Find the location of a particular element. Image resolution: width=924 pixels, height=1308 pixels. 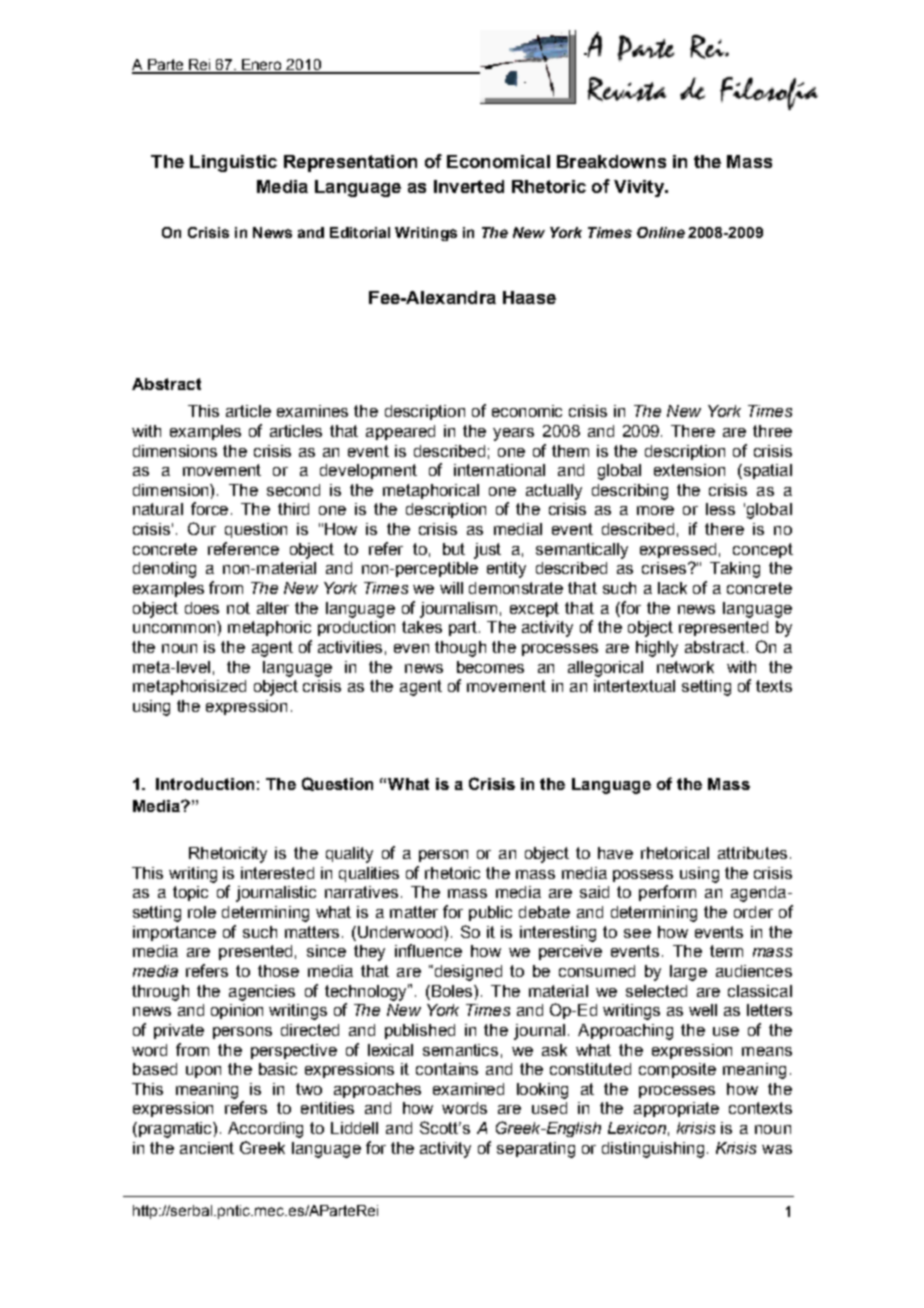

will is located at coordinates (451, 588).
